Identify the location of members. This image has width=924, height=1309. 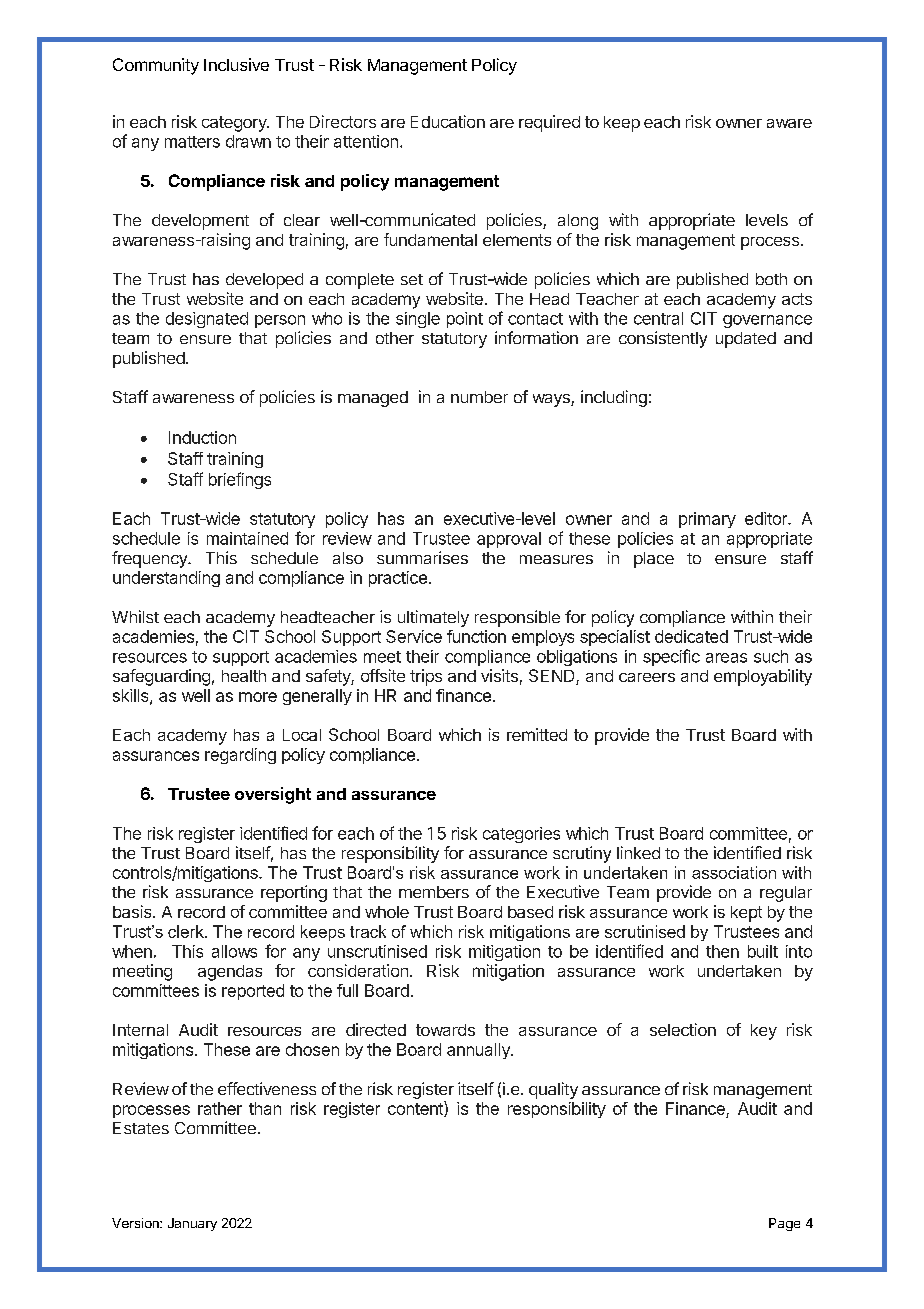
(434, 892).
